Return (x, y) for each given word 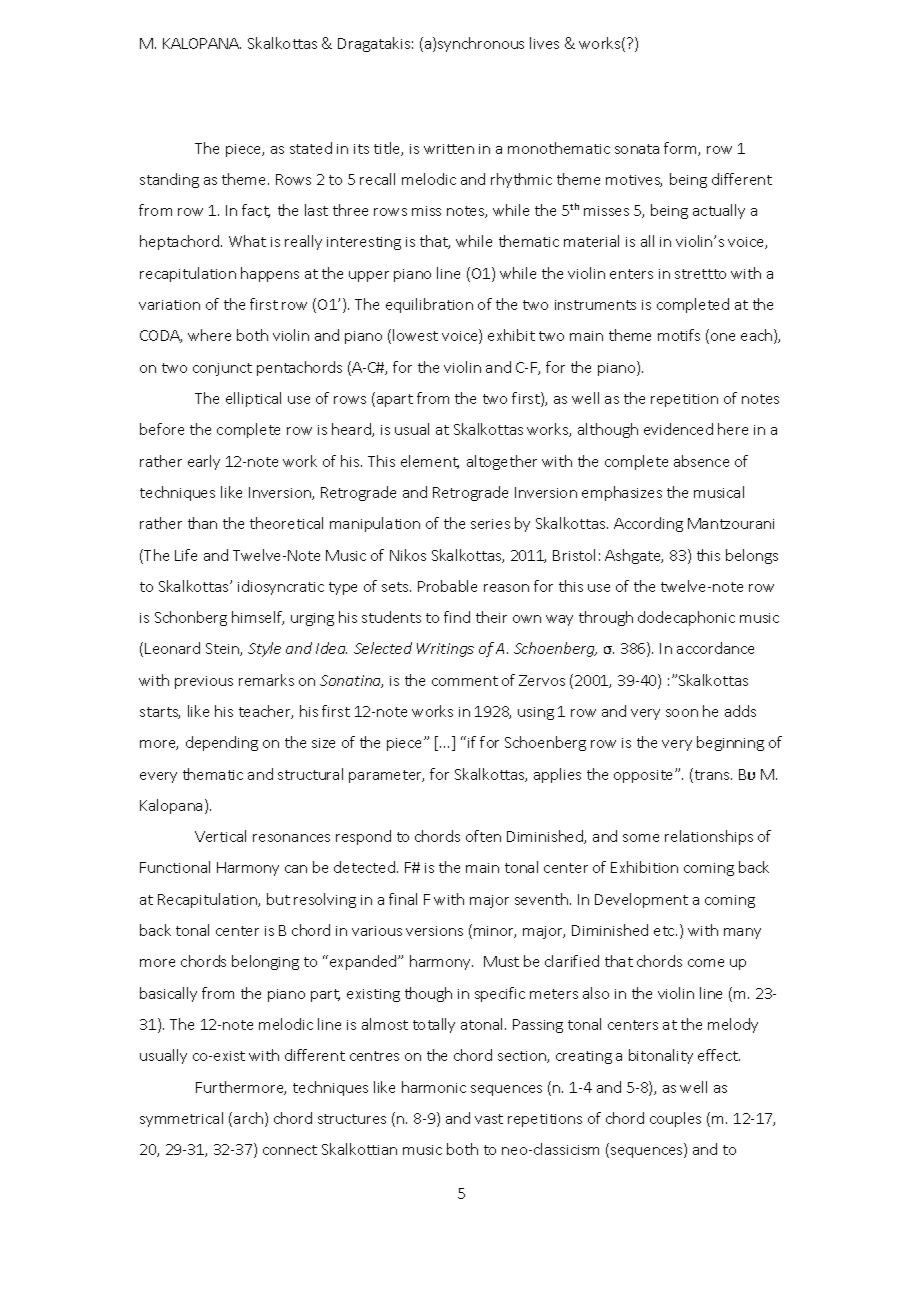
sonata (637, 149)
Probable (447, 586)
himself (258, 618)
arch (250, 1119)
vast (489, 1119)
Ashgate (634, 556)
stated (311, 148)
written (449, 149)
